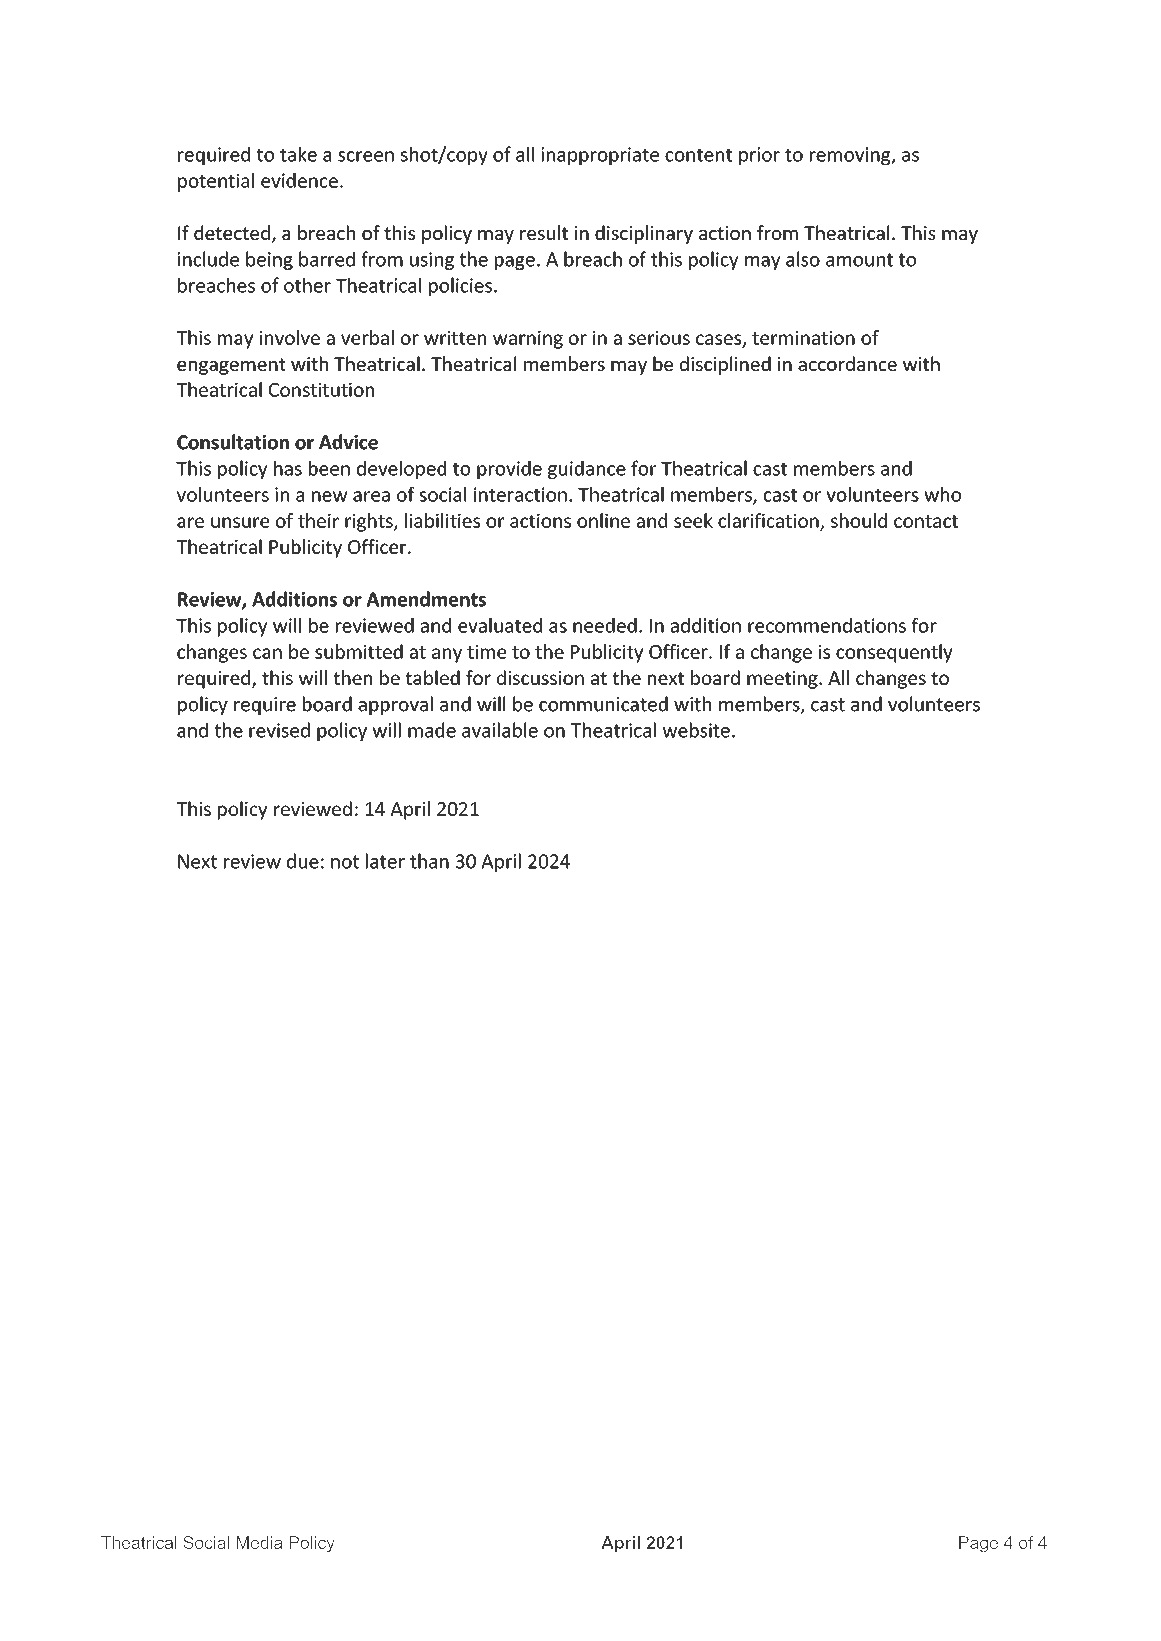 The width and height of the screenshot is (1161, 1641). I want to click on due, so click(303, 861).
